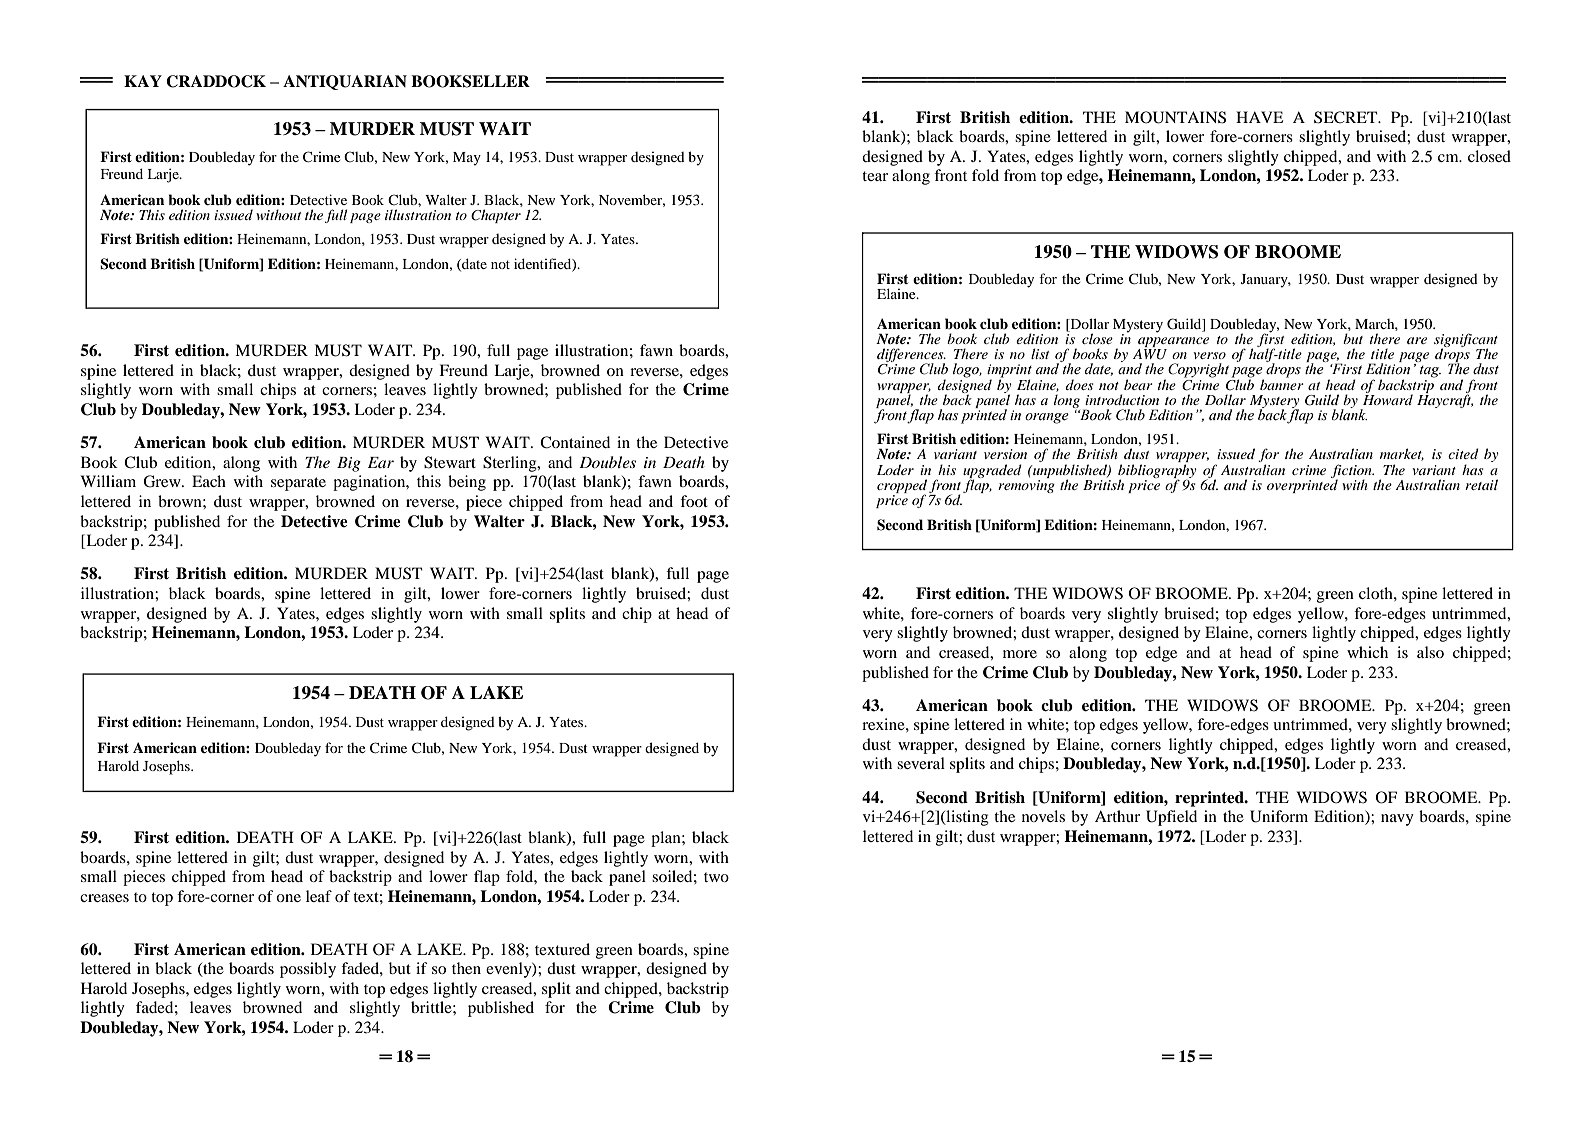 The width and height of the screenshot is (1592, 1125). What do you see at coordinates (1302, 485) in the screenshot?
I see `overprinted` at bounding box center [1302, 485].
